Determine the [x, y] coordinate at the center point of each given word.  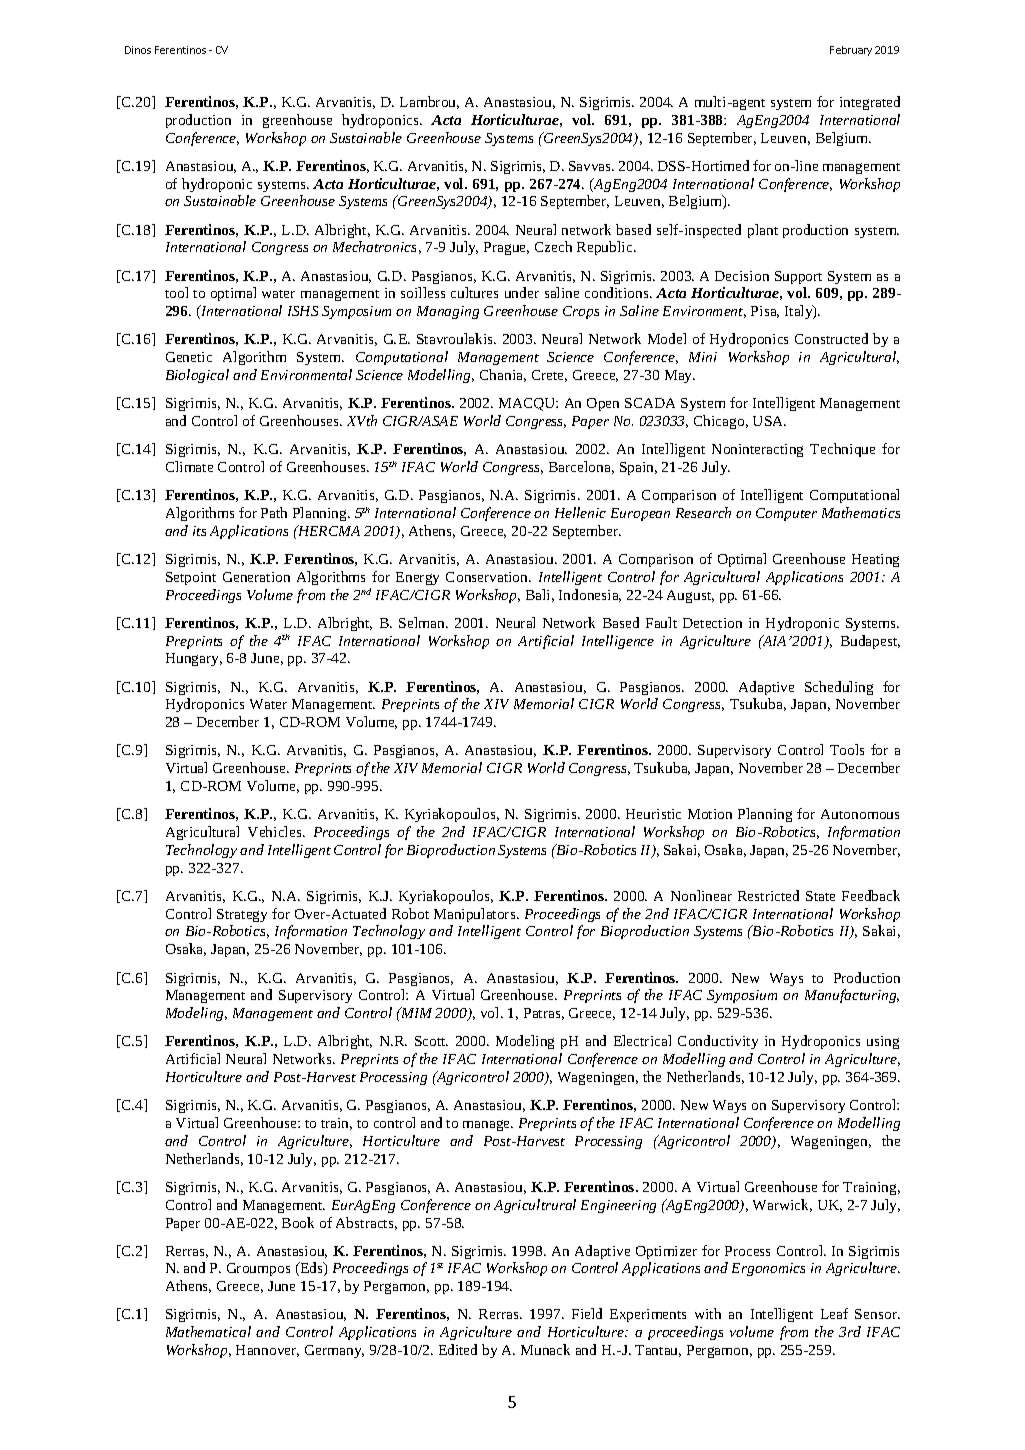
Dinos [138, 50]
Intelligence [618, 642]
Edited [458, 1349]
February [851, 51]
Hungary [194, 659]
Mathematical [208, 1331]
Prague [506, 248]
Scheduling [839, 688]
